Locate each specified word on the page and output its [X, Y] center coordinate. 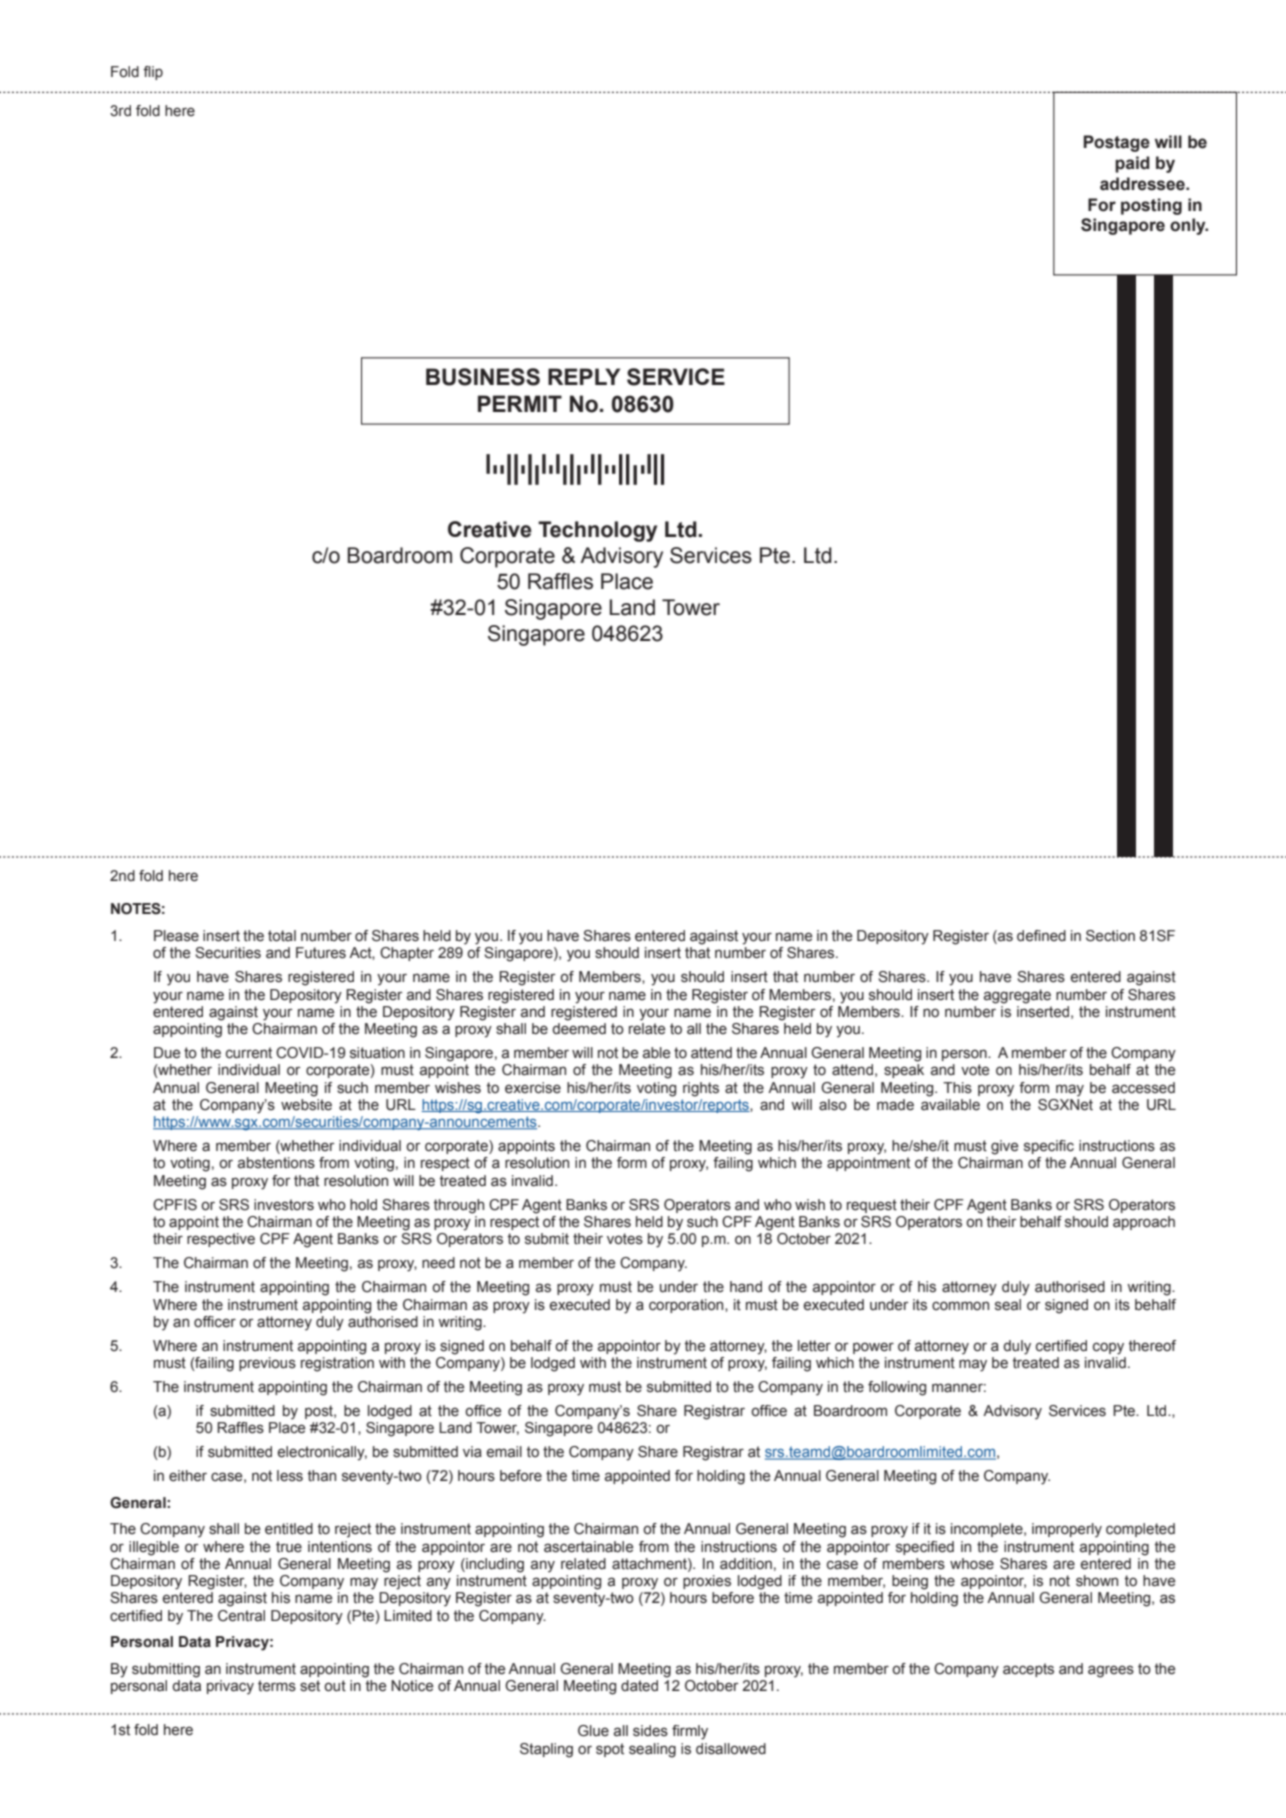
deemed [579, 1029]
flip [153, 73]
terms [277, 1686]
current [249, 1053]
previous [267, 1364]
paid [1132, 164]
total [282, 936]
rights [701, 1089]
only [1189, 226]
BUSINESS [483, 377]
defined [1041, 936]
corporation [687, 1306]
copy [1108, 1348]
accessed [1143, 1088]
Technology [597, 531]
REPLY [584, 376]
